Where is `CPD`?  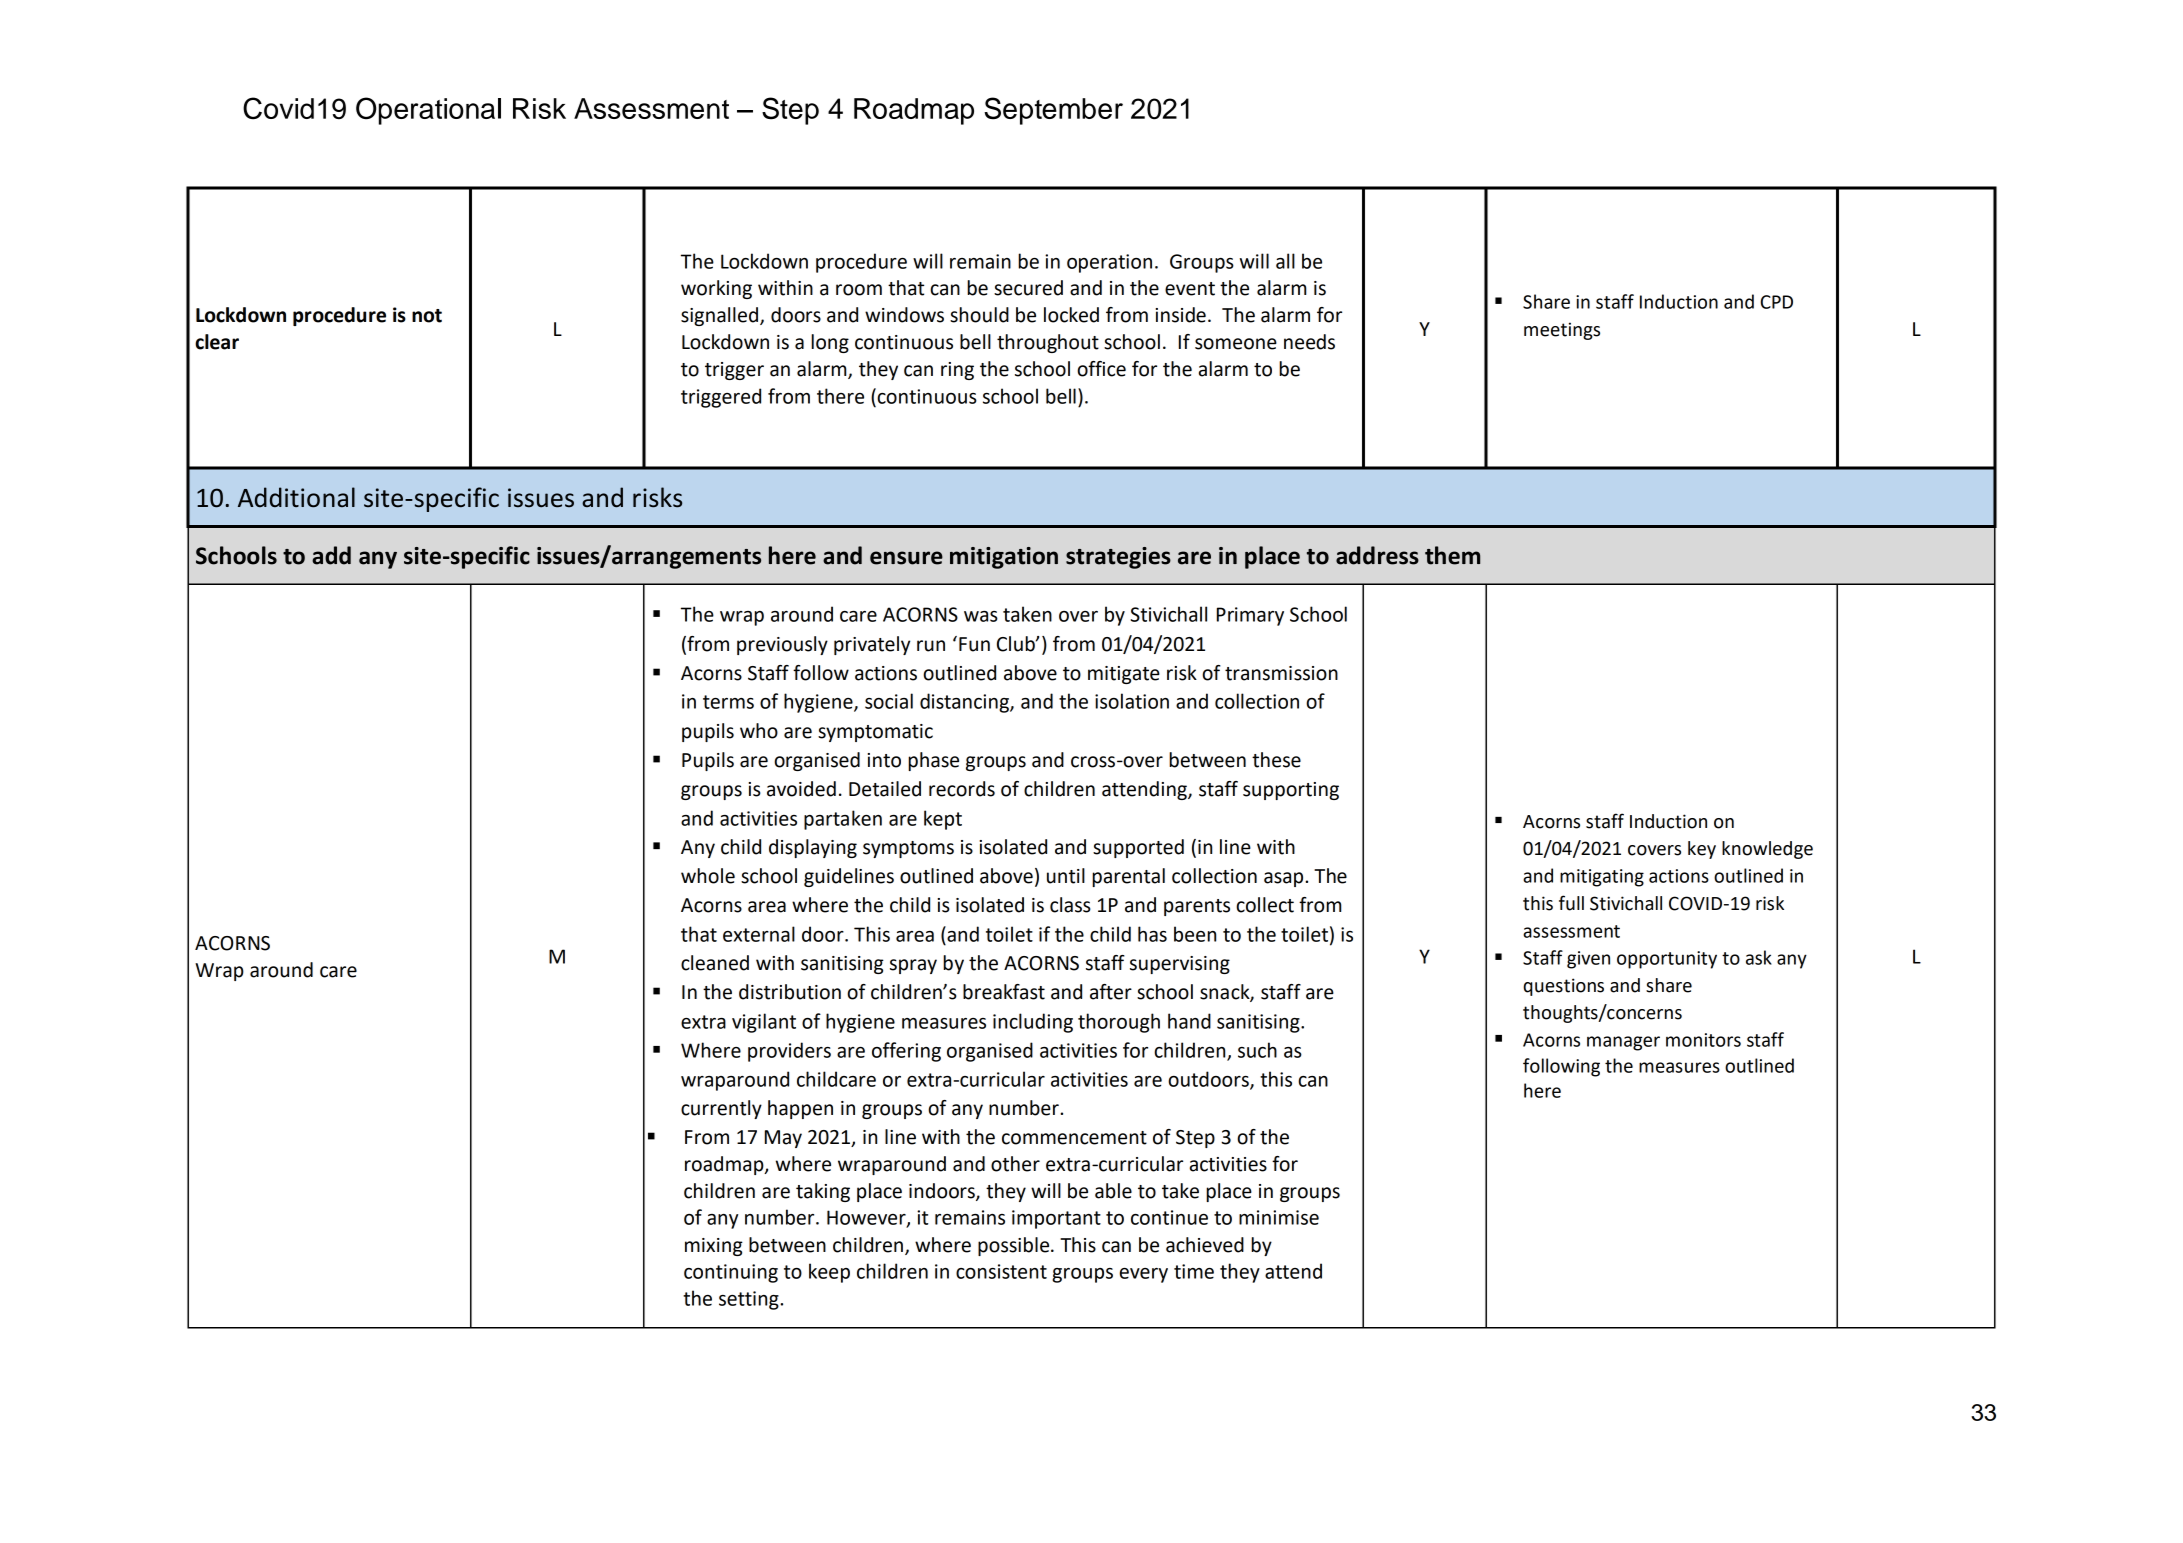 CPD is located at coordinates (1777, 302).
